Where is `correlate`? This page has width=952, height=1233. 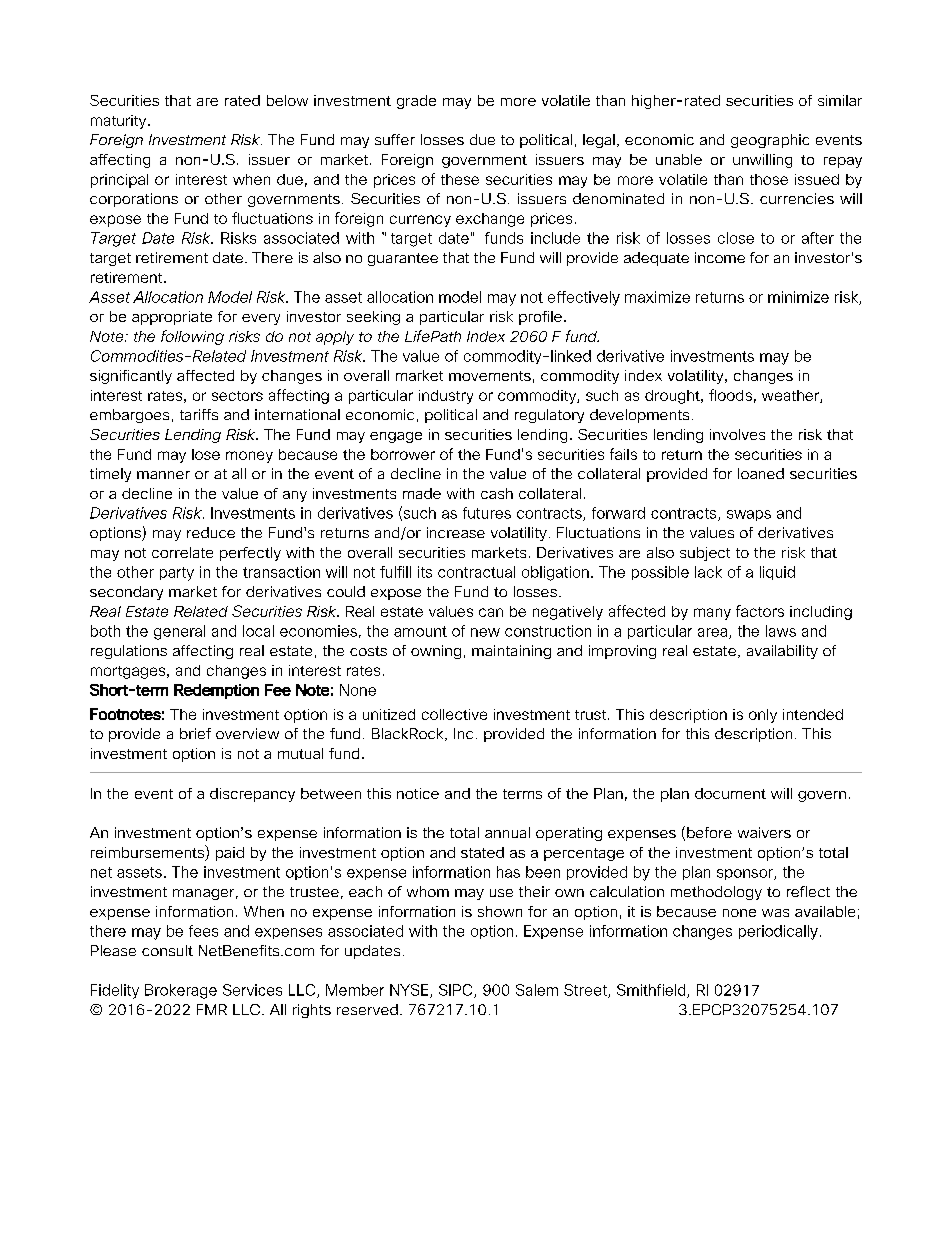
correlate is located at coordinates (182, 552).
